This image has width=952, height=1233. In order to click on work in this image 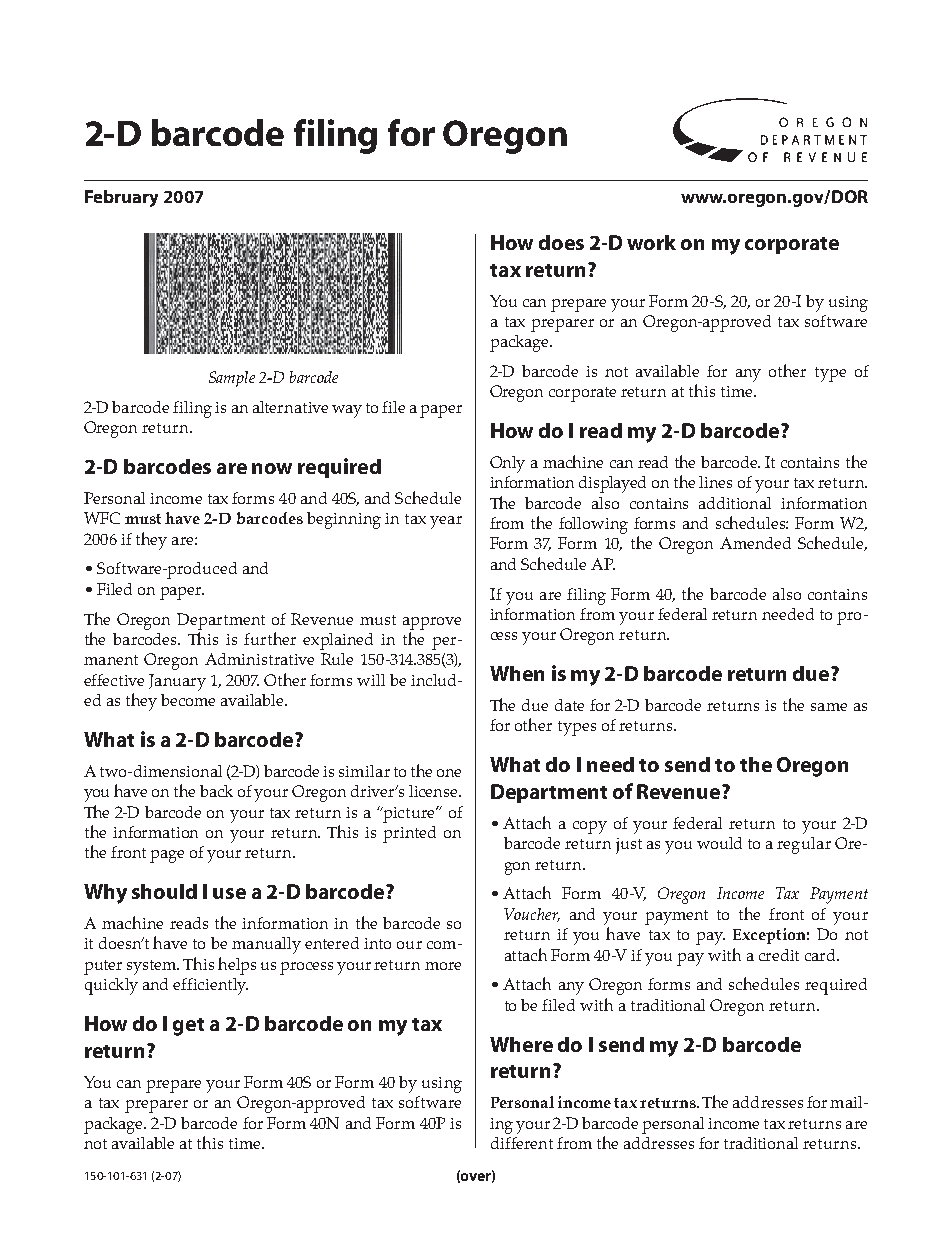, I will do `click(651, 242)`.
